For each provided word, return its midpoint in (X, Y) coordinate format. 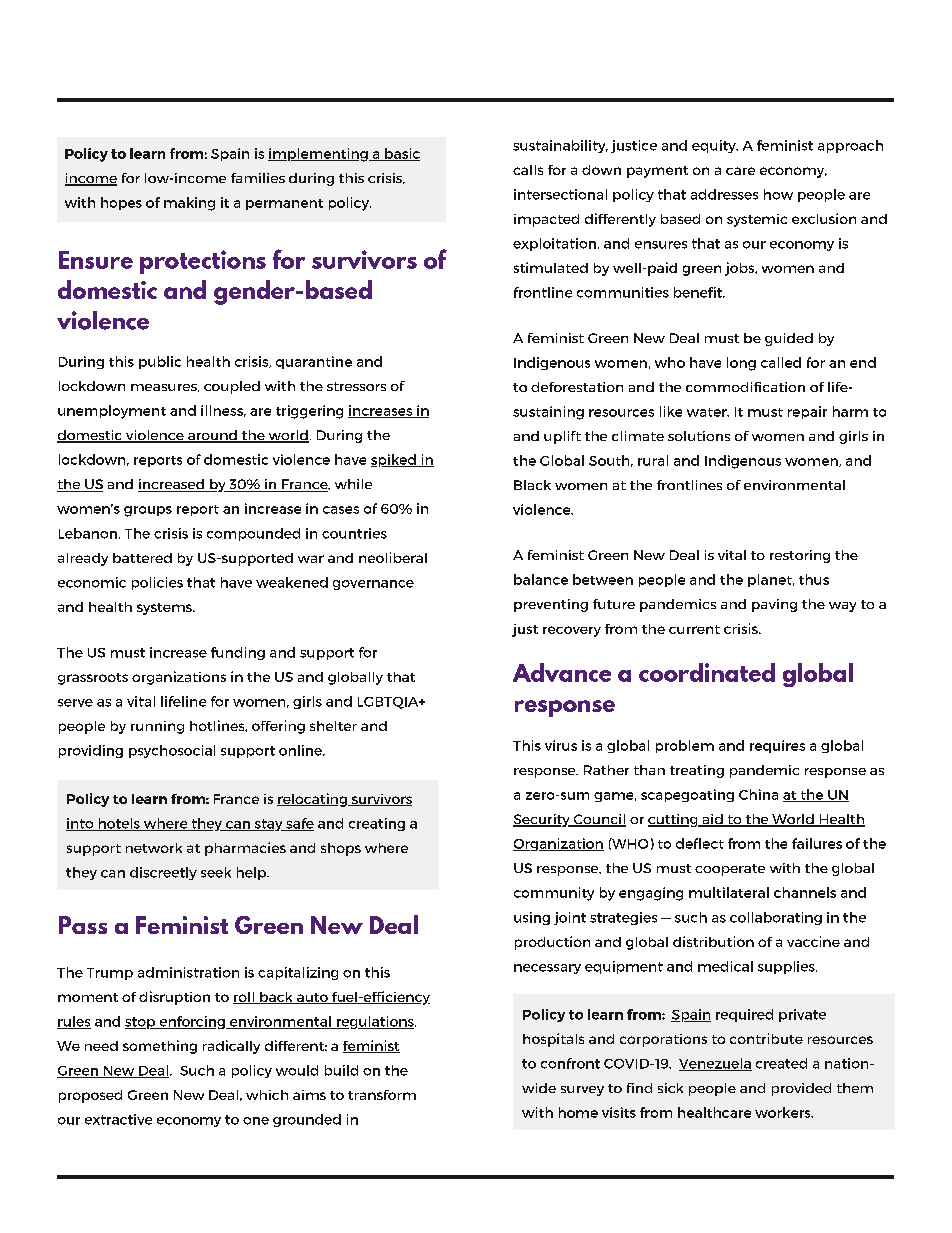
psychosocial (172, 751)
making (189, 204)
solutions (699, 436)
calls (528, 170)
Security (542, 820)
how (778, 194)
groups (148, 511)
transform (382, 1095)
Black (532, 485)
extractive (118, 1119)
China (758, 794)
